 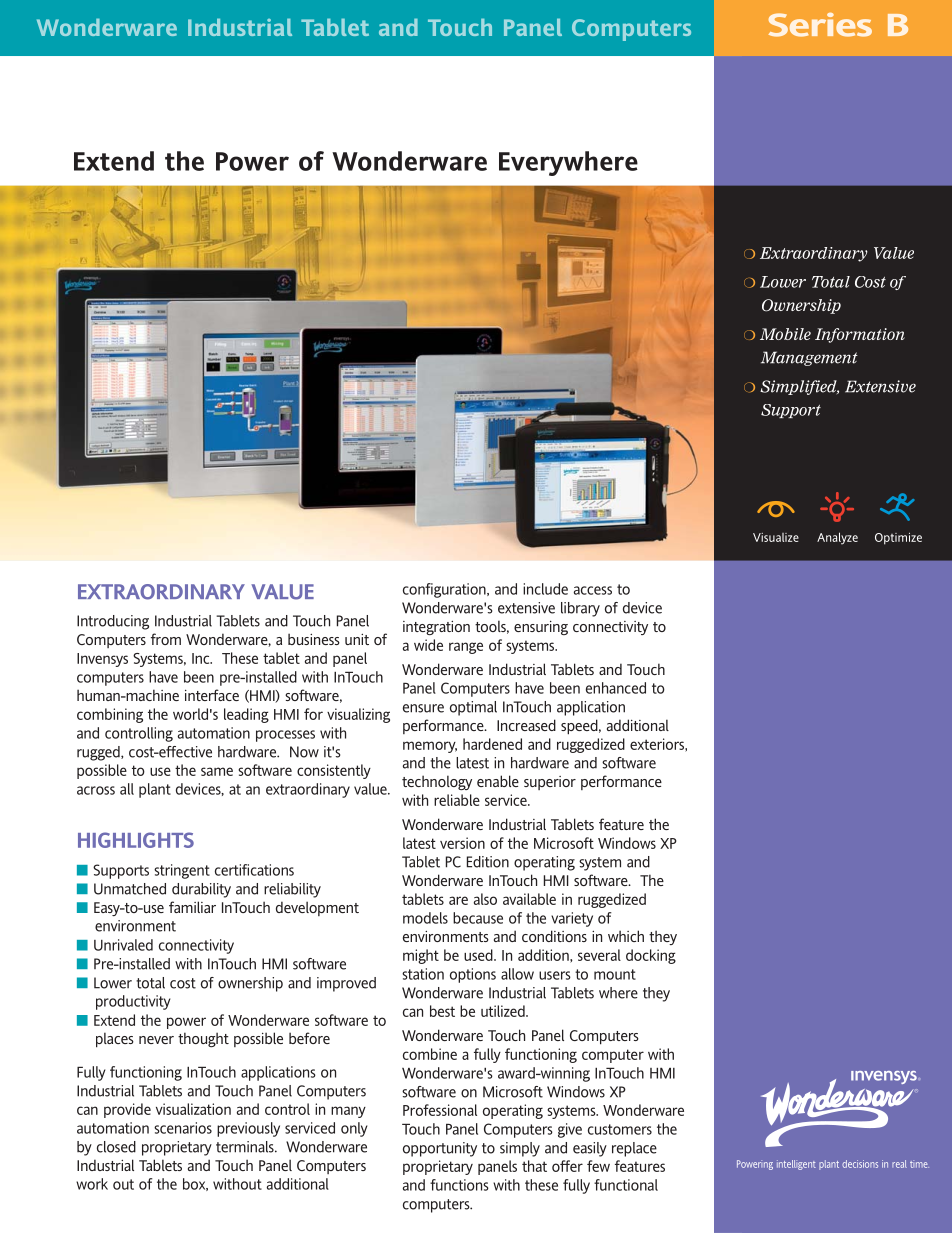 I want to click on from, so click(x=166, y=639).
